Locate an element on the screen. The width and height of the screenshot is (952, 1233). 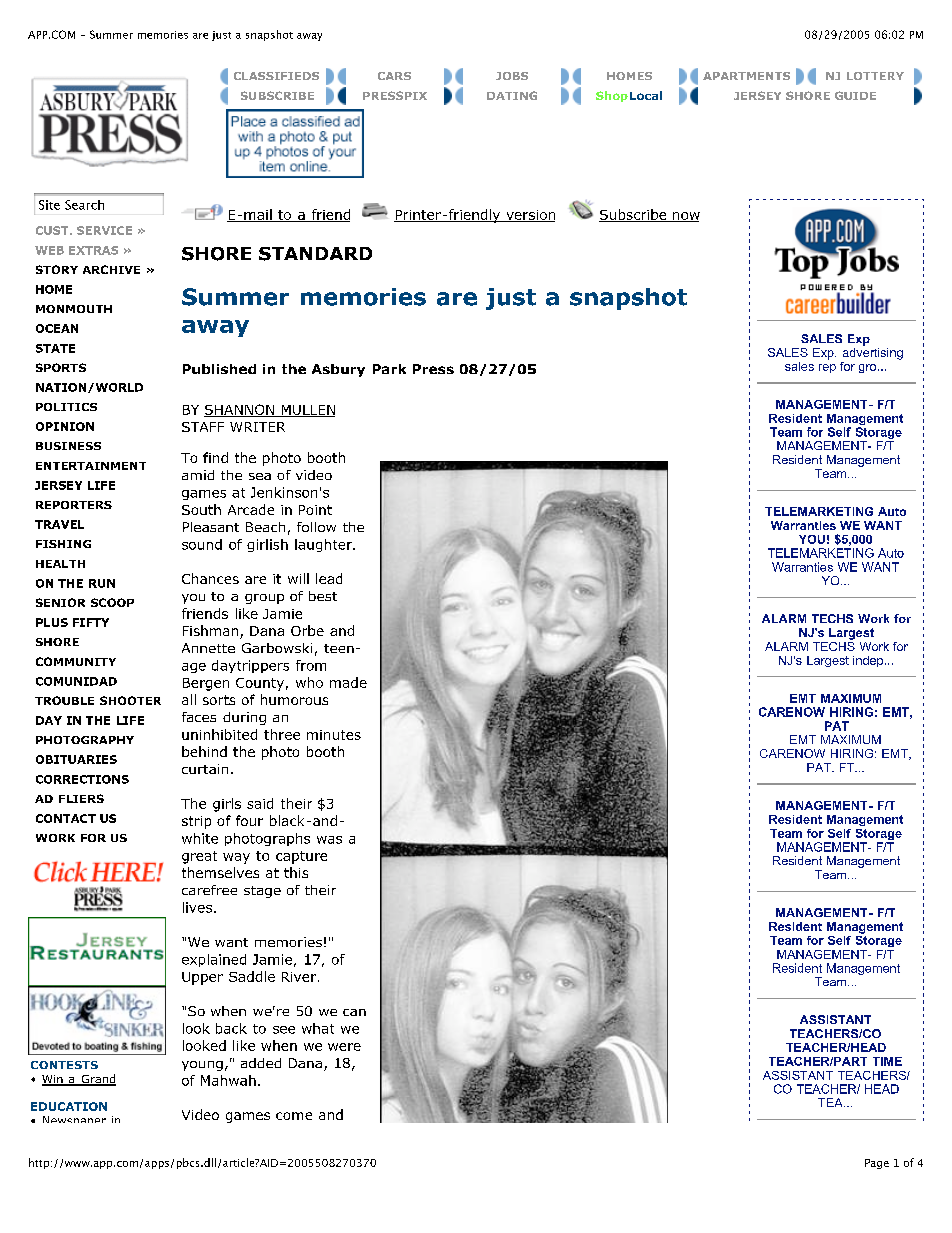
DATING is located at coordinates (512, 95).
